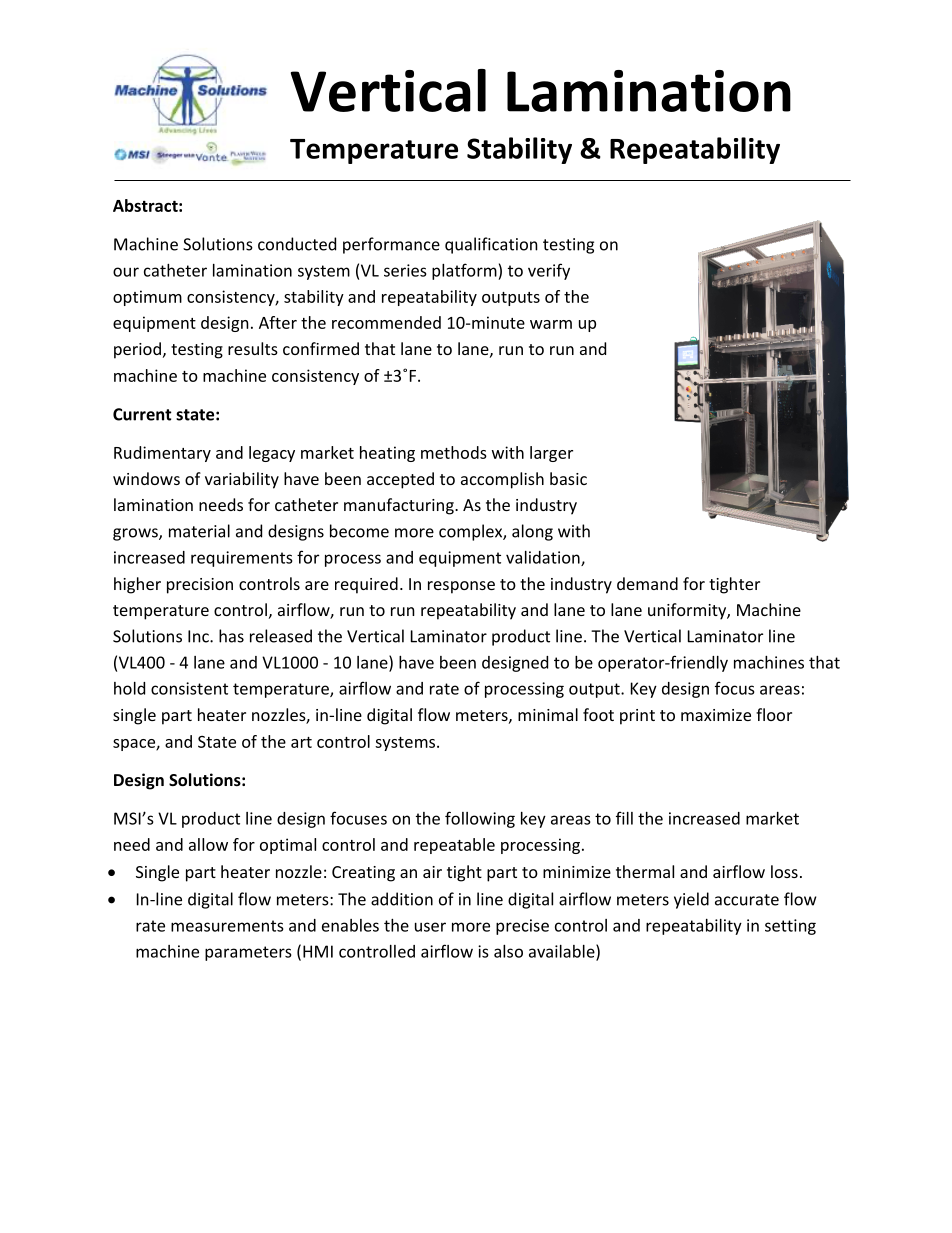 This screenshot has width=952, height=1233. I want to click on platform, so click(465, 271).
